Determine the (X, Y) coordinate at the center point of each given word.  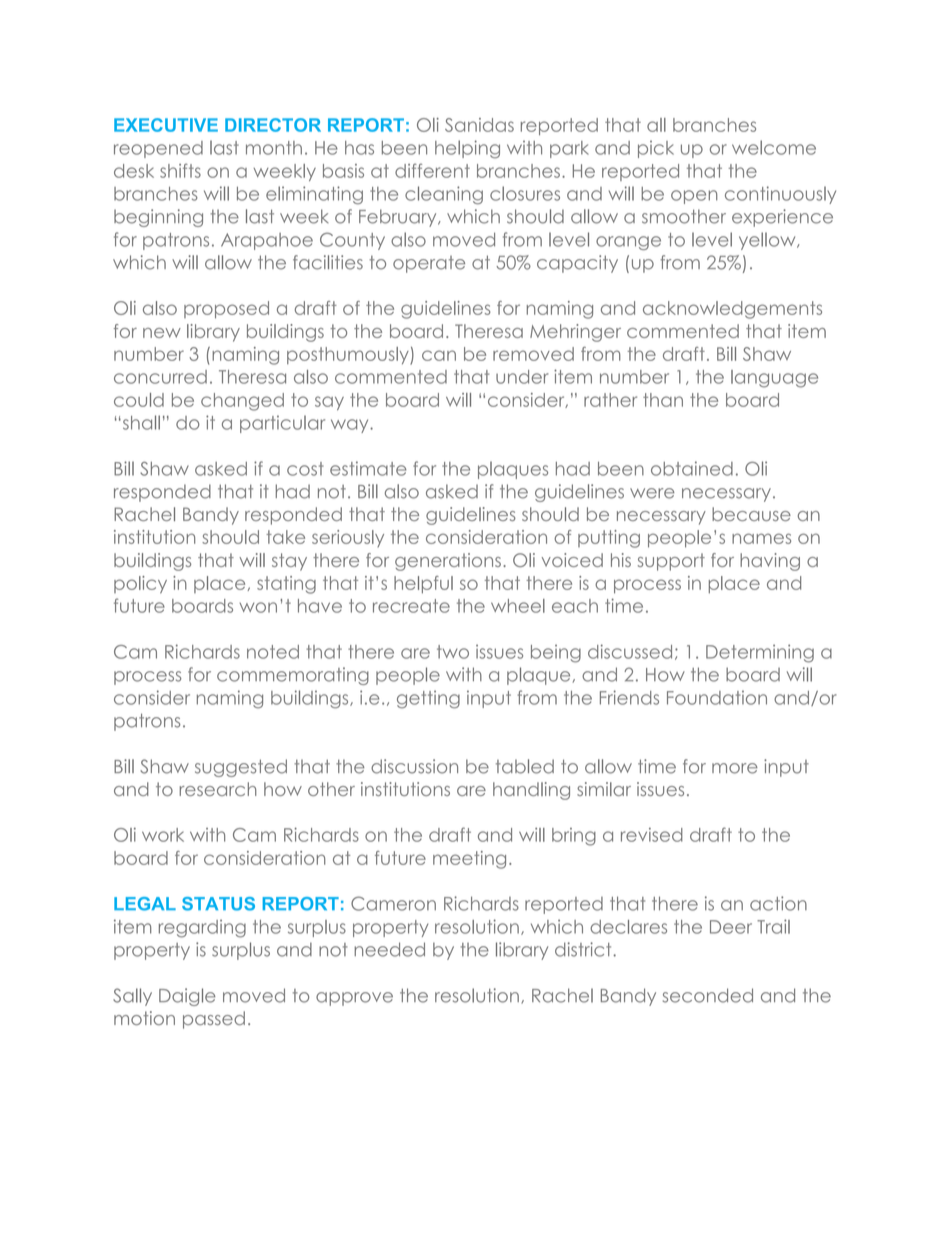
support (671, 562)
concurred (160, 377)
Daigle (187, 997)
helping (467, 149)
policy (140, 585)
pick (656, 149)
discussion (414, 766)
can (439, 355)
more (735, 768)
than (663, 400)
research (218, 789)
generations (448, 562)
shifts (180, 170)
